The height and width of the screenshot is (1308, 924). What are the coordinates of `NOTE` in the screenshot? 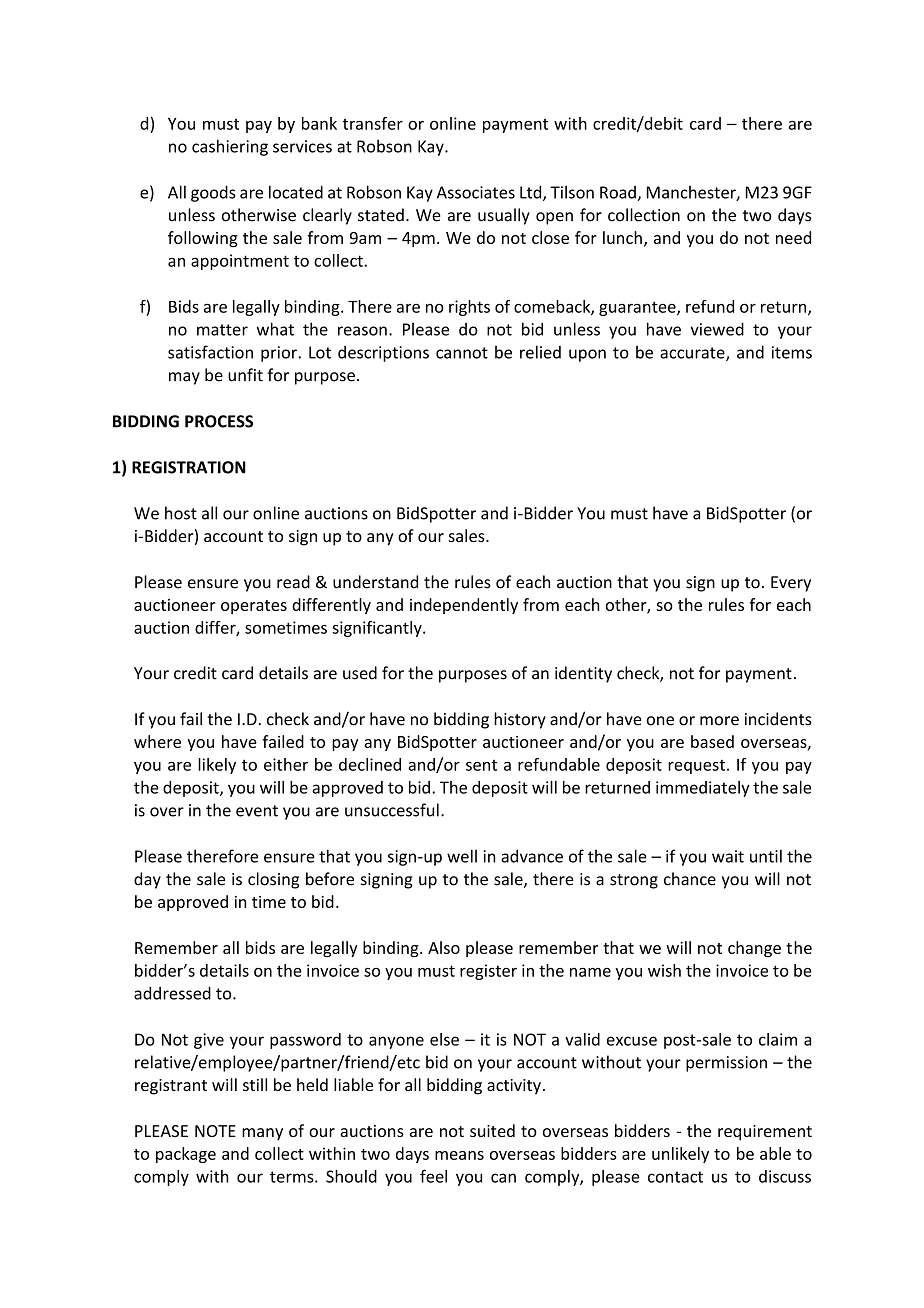 It's located at (215, 1131).
